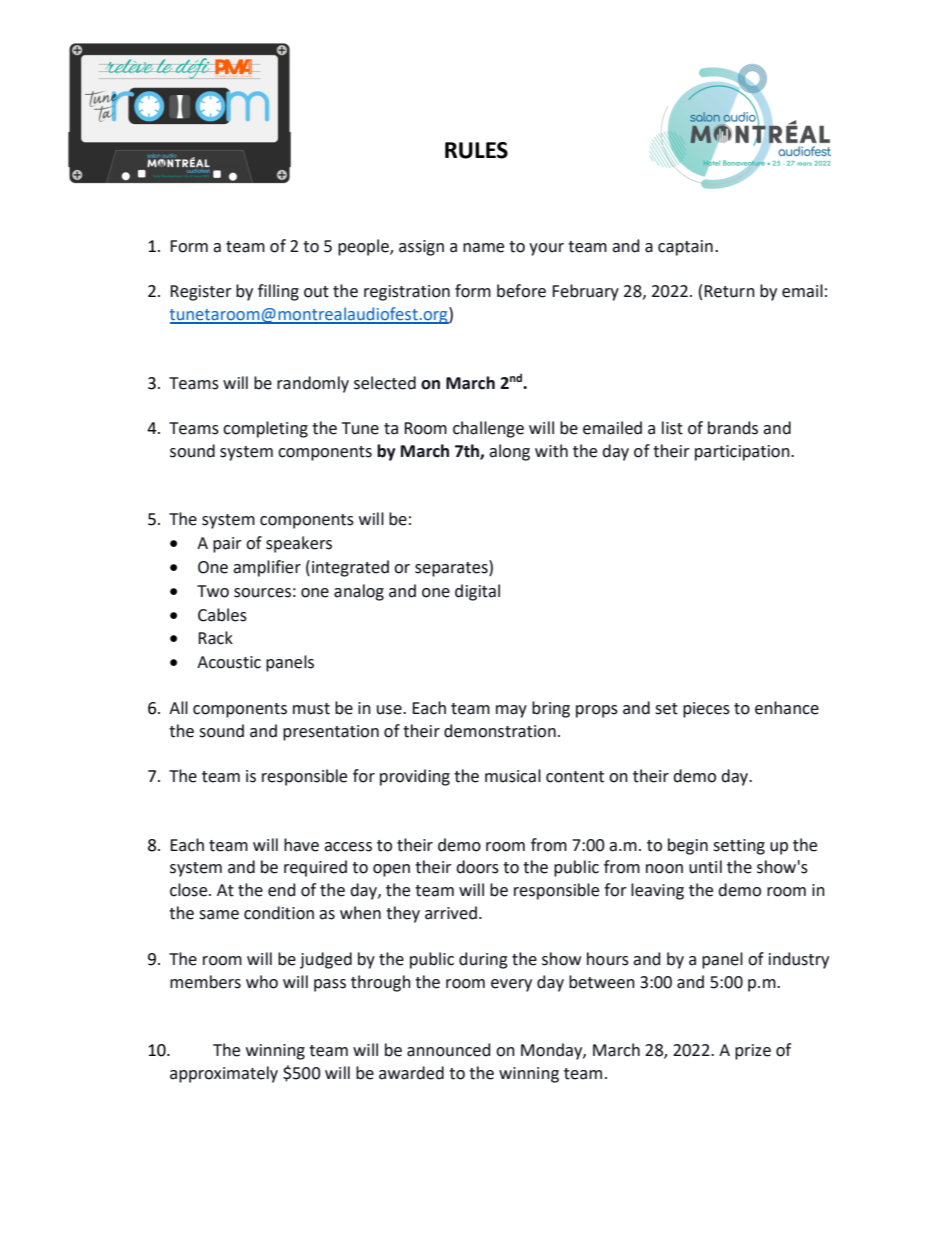 Image resolution: width=952 pixels, height=1233 pixels. I want to click on prize, so click(753, 1052).
